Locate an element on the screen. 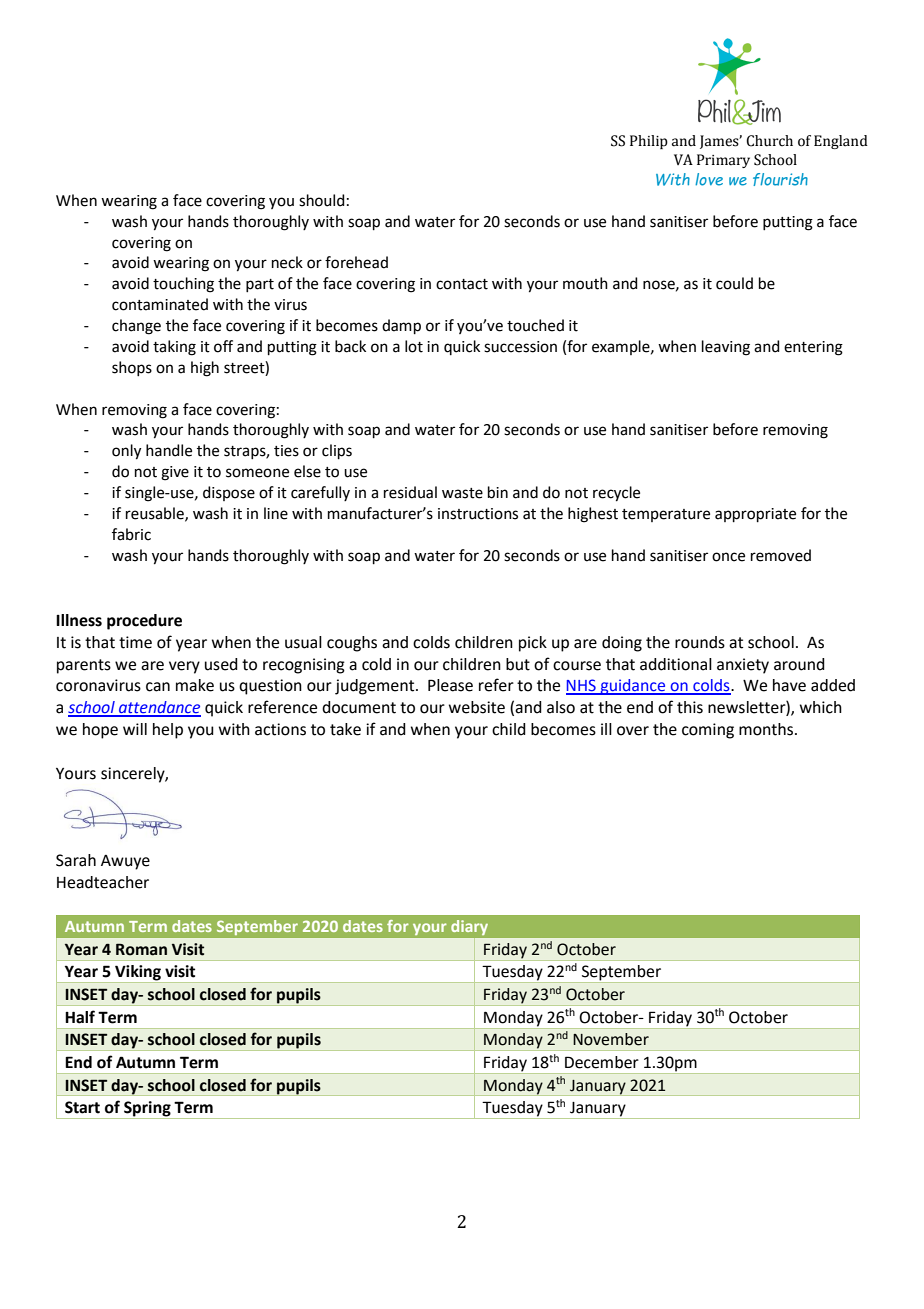  months is located at coordinates (767, 729).
